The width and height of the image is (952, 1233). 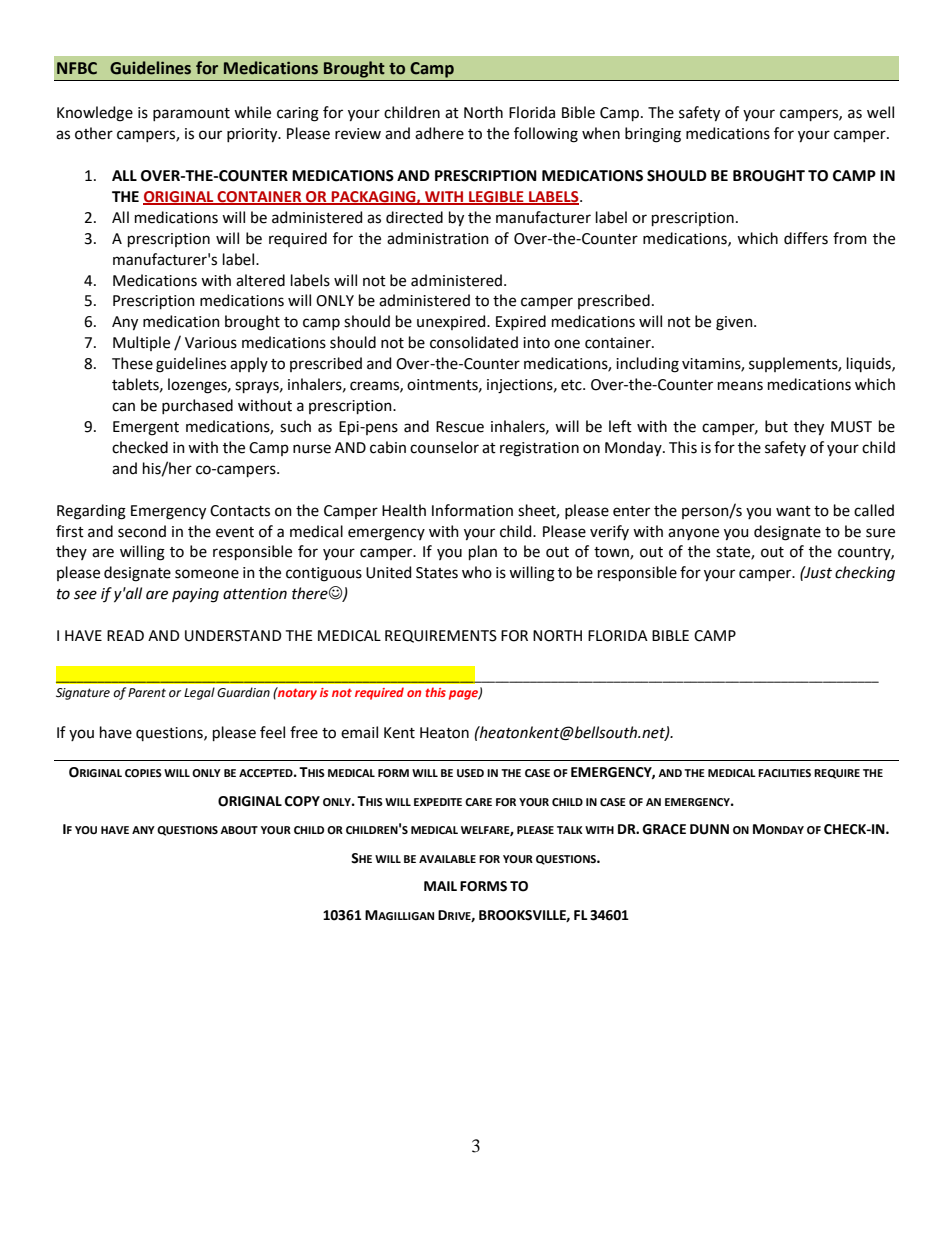 I want to click on AVAILABLE, so click(x=447, y=859).
